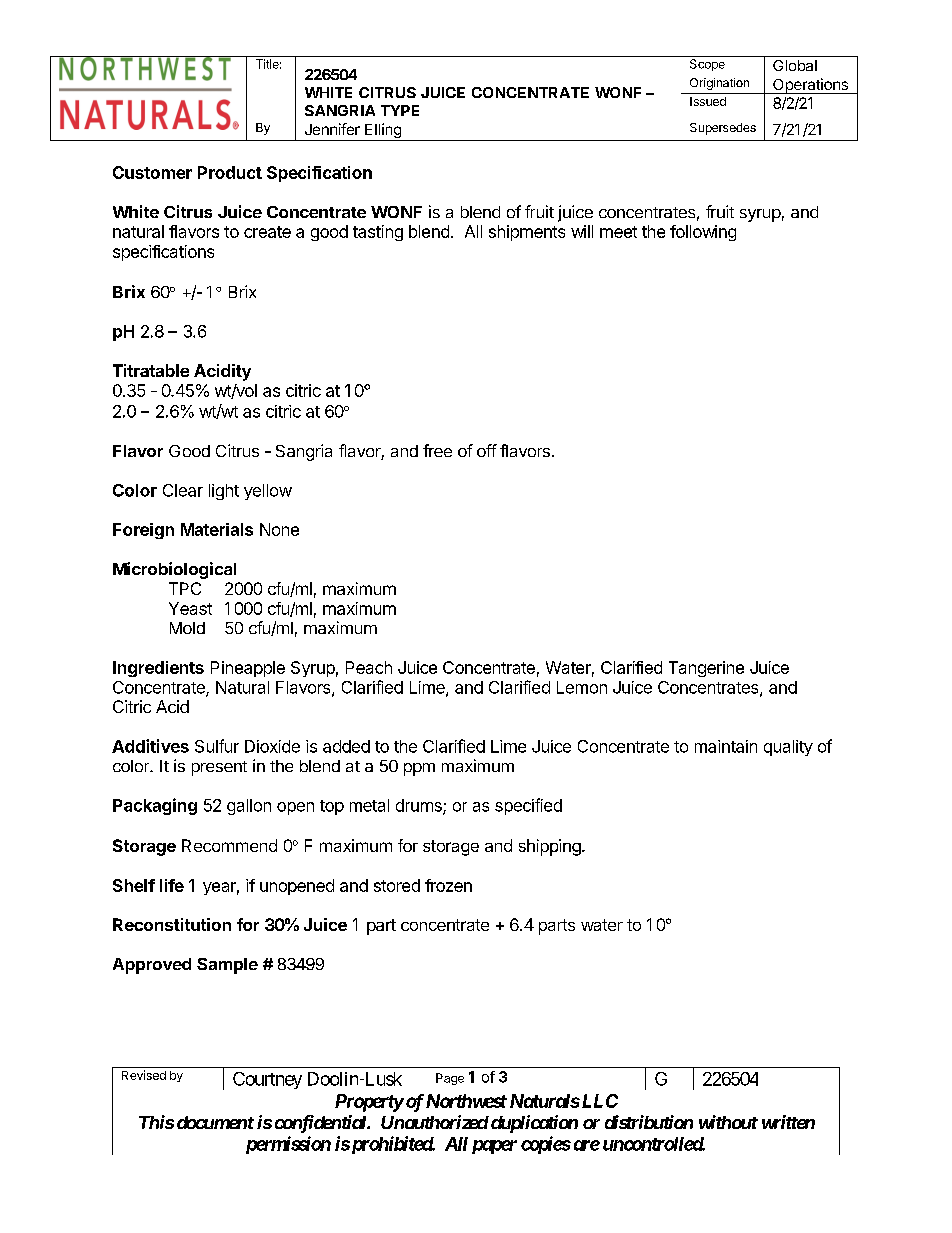 Image resolution: width=952 pixels, height=1233 pixels. What do you see at coordinates (369, 667) in the screenshot?
I see `Peach` at bounding box center [369, 667].
